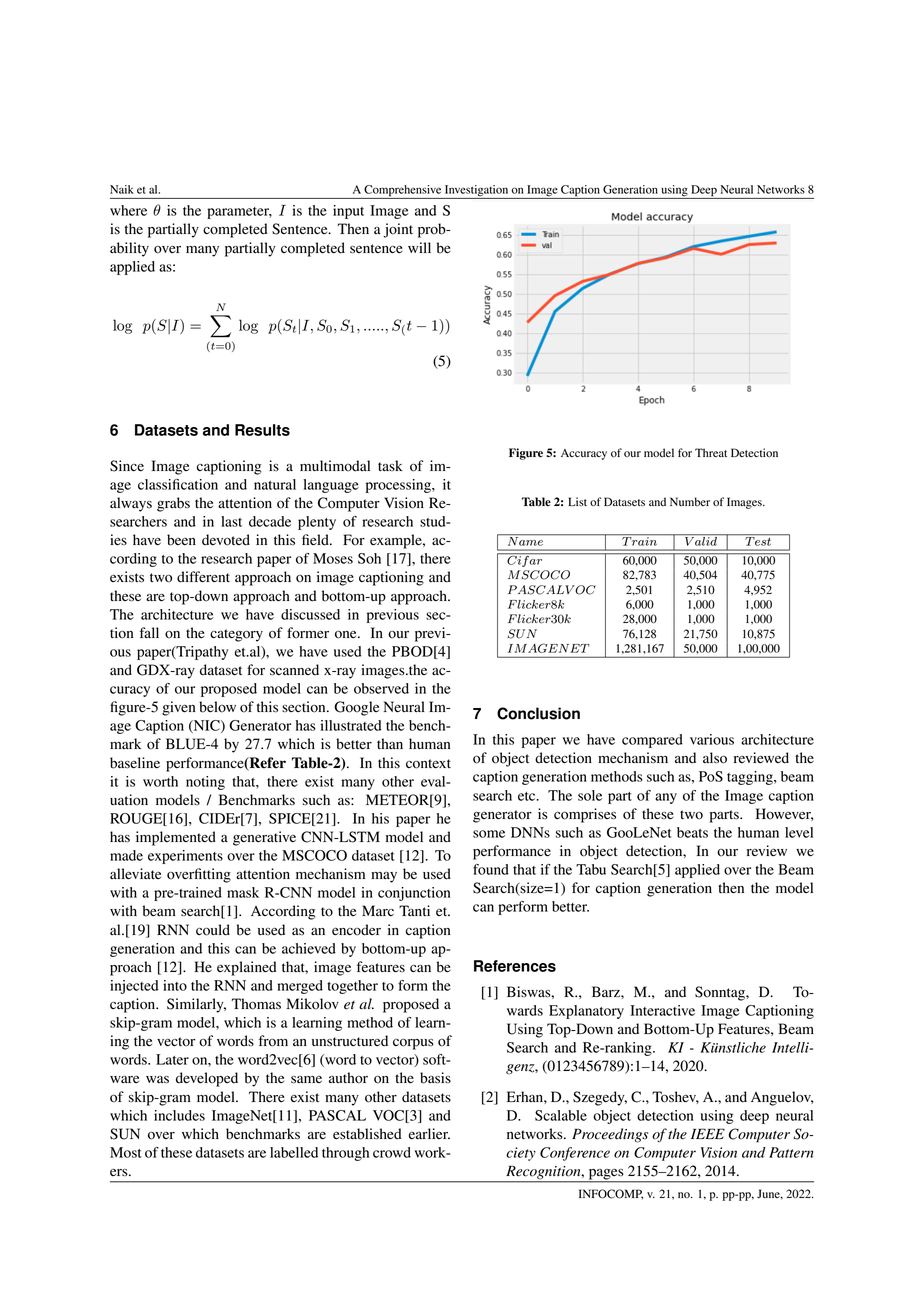 The image size is (924, 1308). Describe the element at coordinates (428, 764) in the page. I see `context` at that location.
